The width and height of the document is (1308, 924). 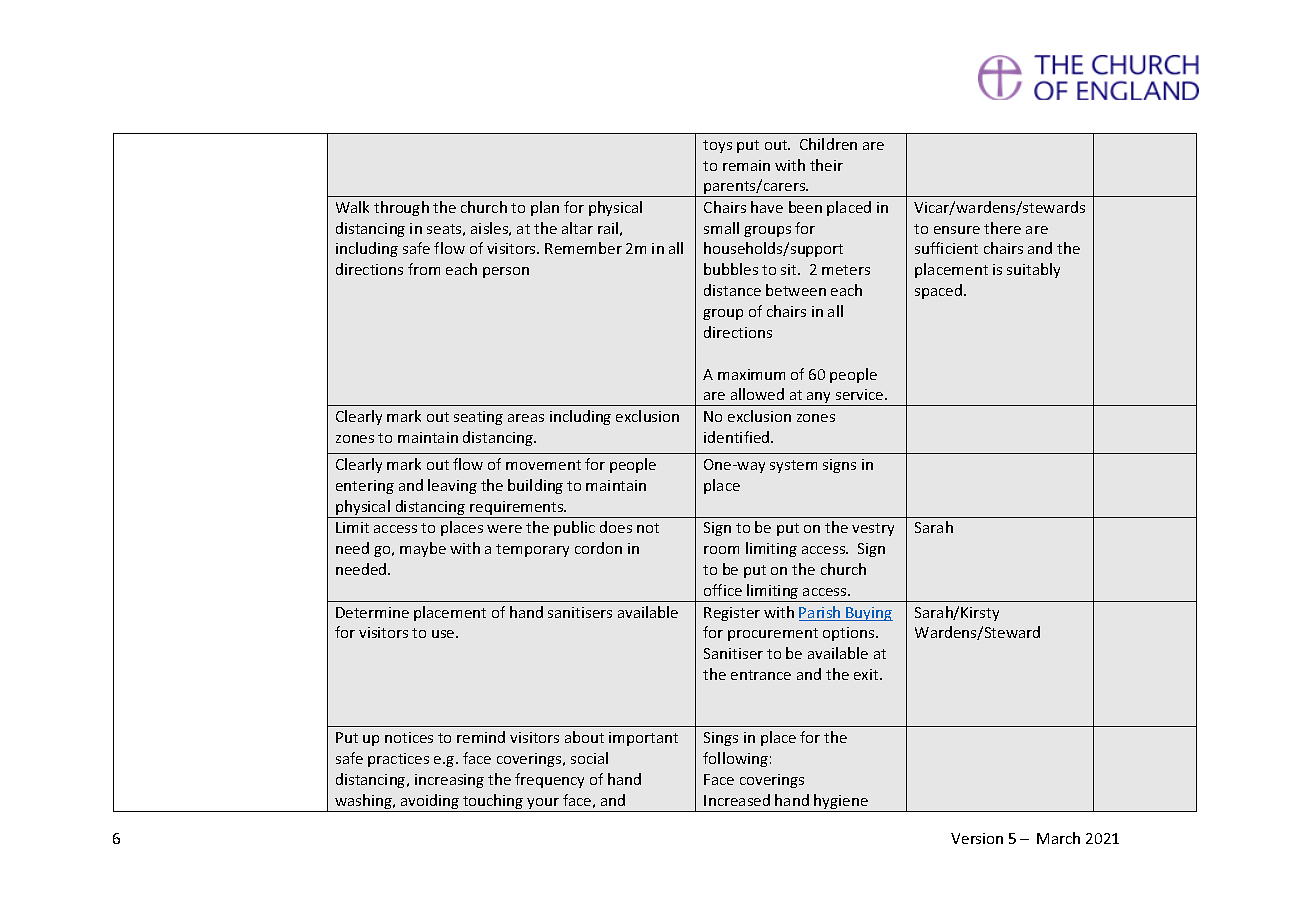 I want to click on toys, so click(x=717, y=146).
